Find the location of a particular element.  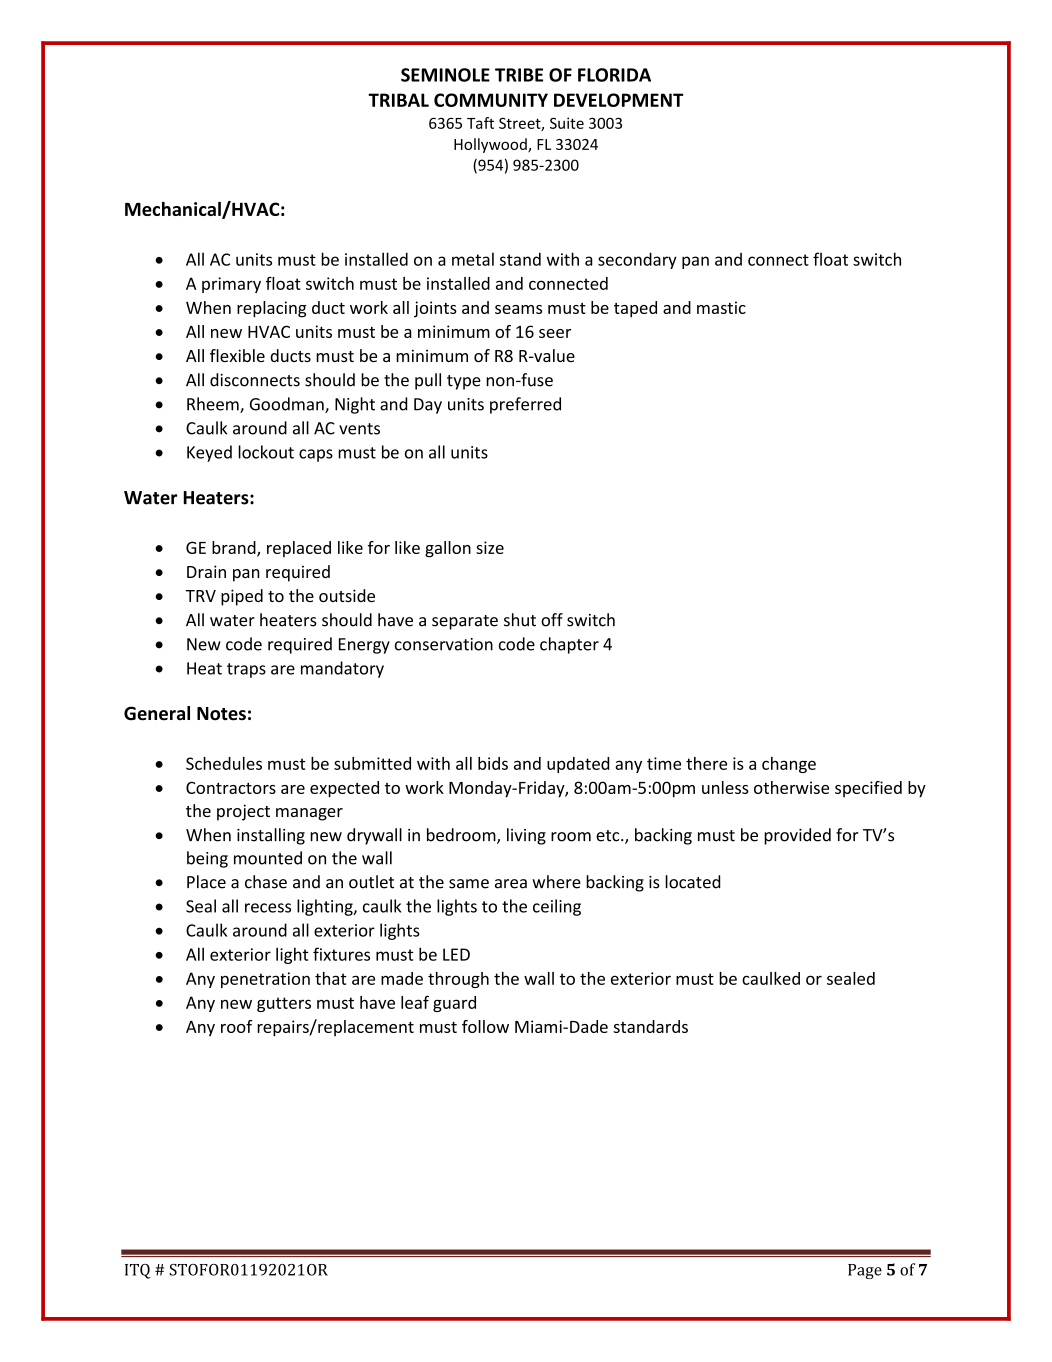

mastic is located at coordinates (721, 307).
